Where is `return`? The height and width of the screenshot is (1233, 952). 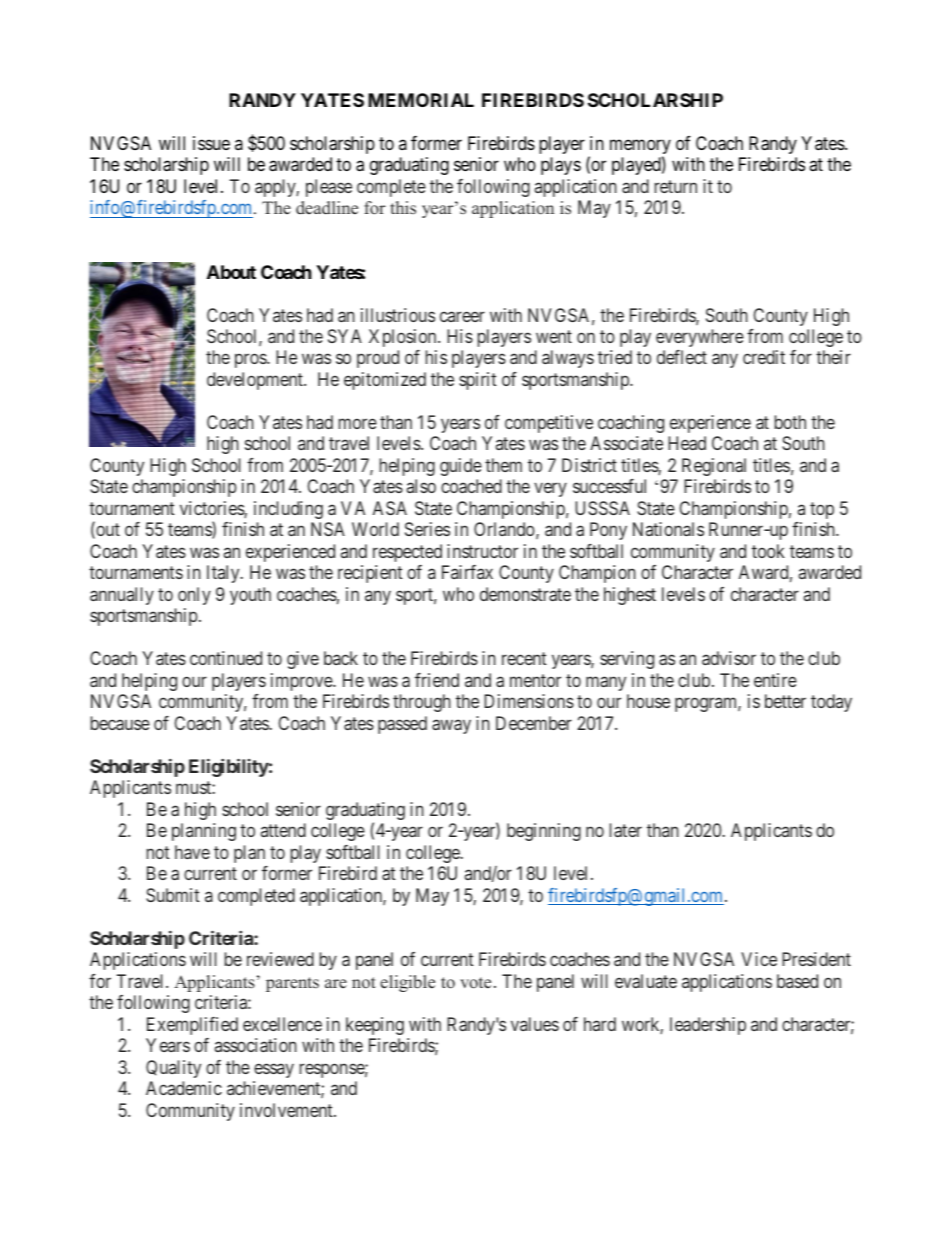
return is located at coordinates (676, 186).
